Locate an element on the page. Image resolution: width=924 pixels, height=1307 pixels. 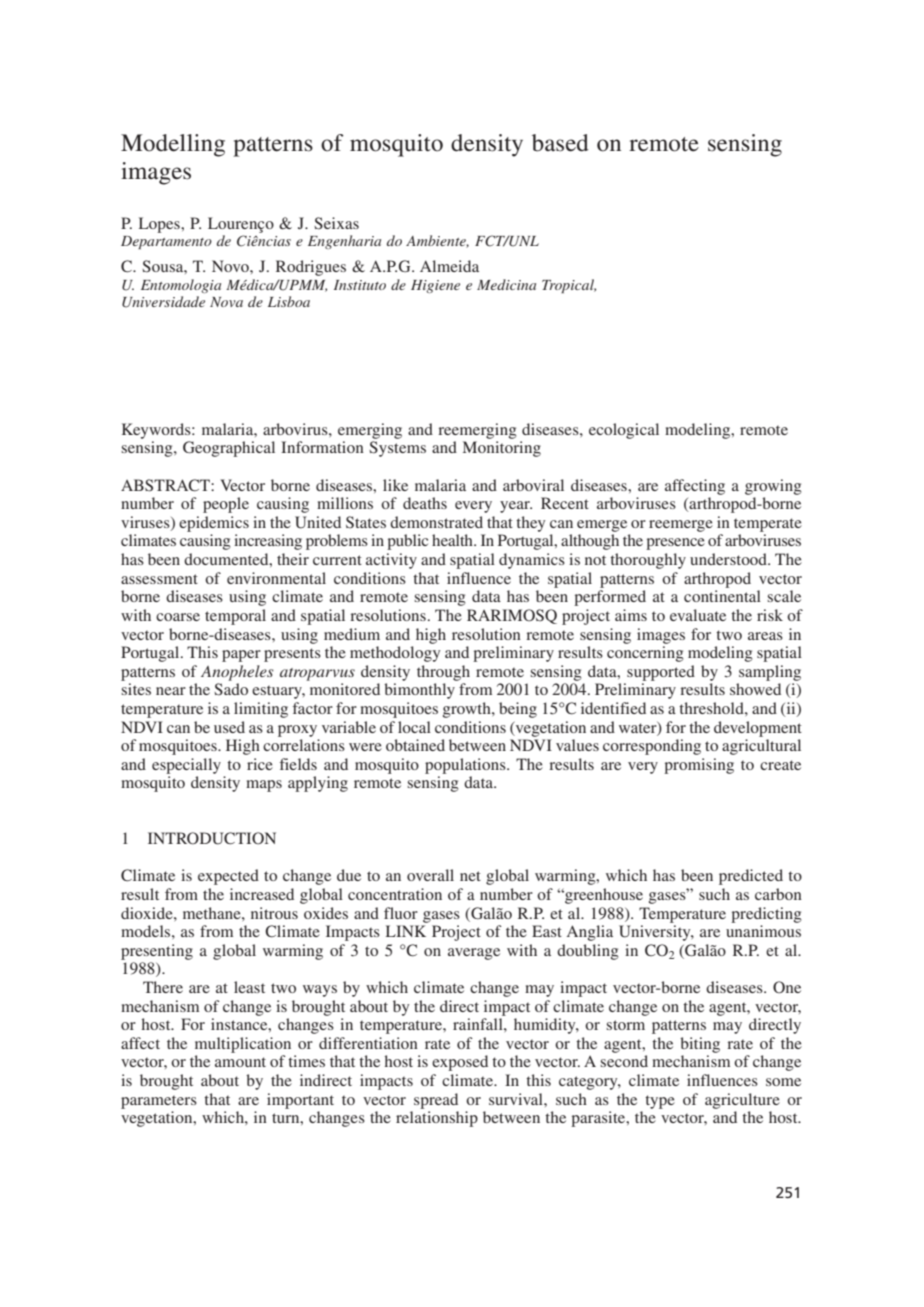
Medicina is located at coordinates (506, 284).
